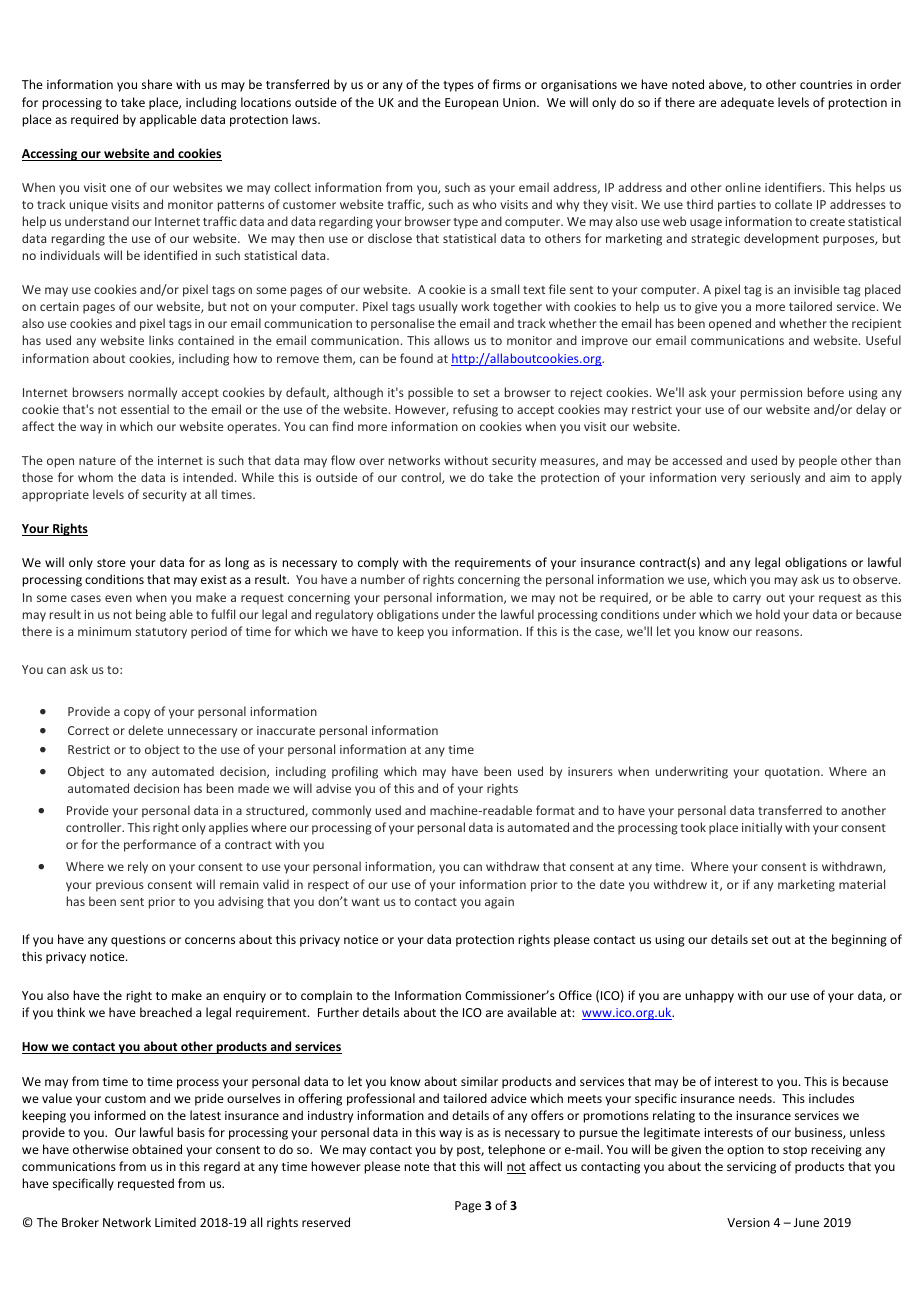 Image resolution: width=924 pixels, height=1308 pixels. Describe the element at coordinates (516, 1150) in the document. I see `telephone` at that location.
